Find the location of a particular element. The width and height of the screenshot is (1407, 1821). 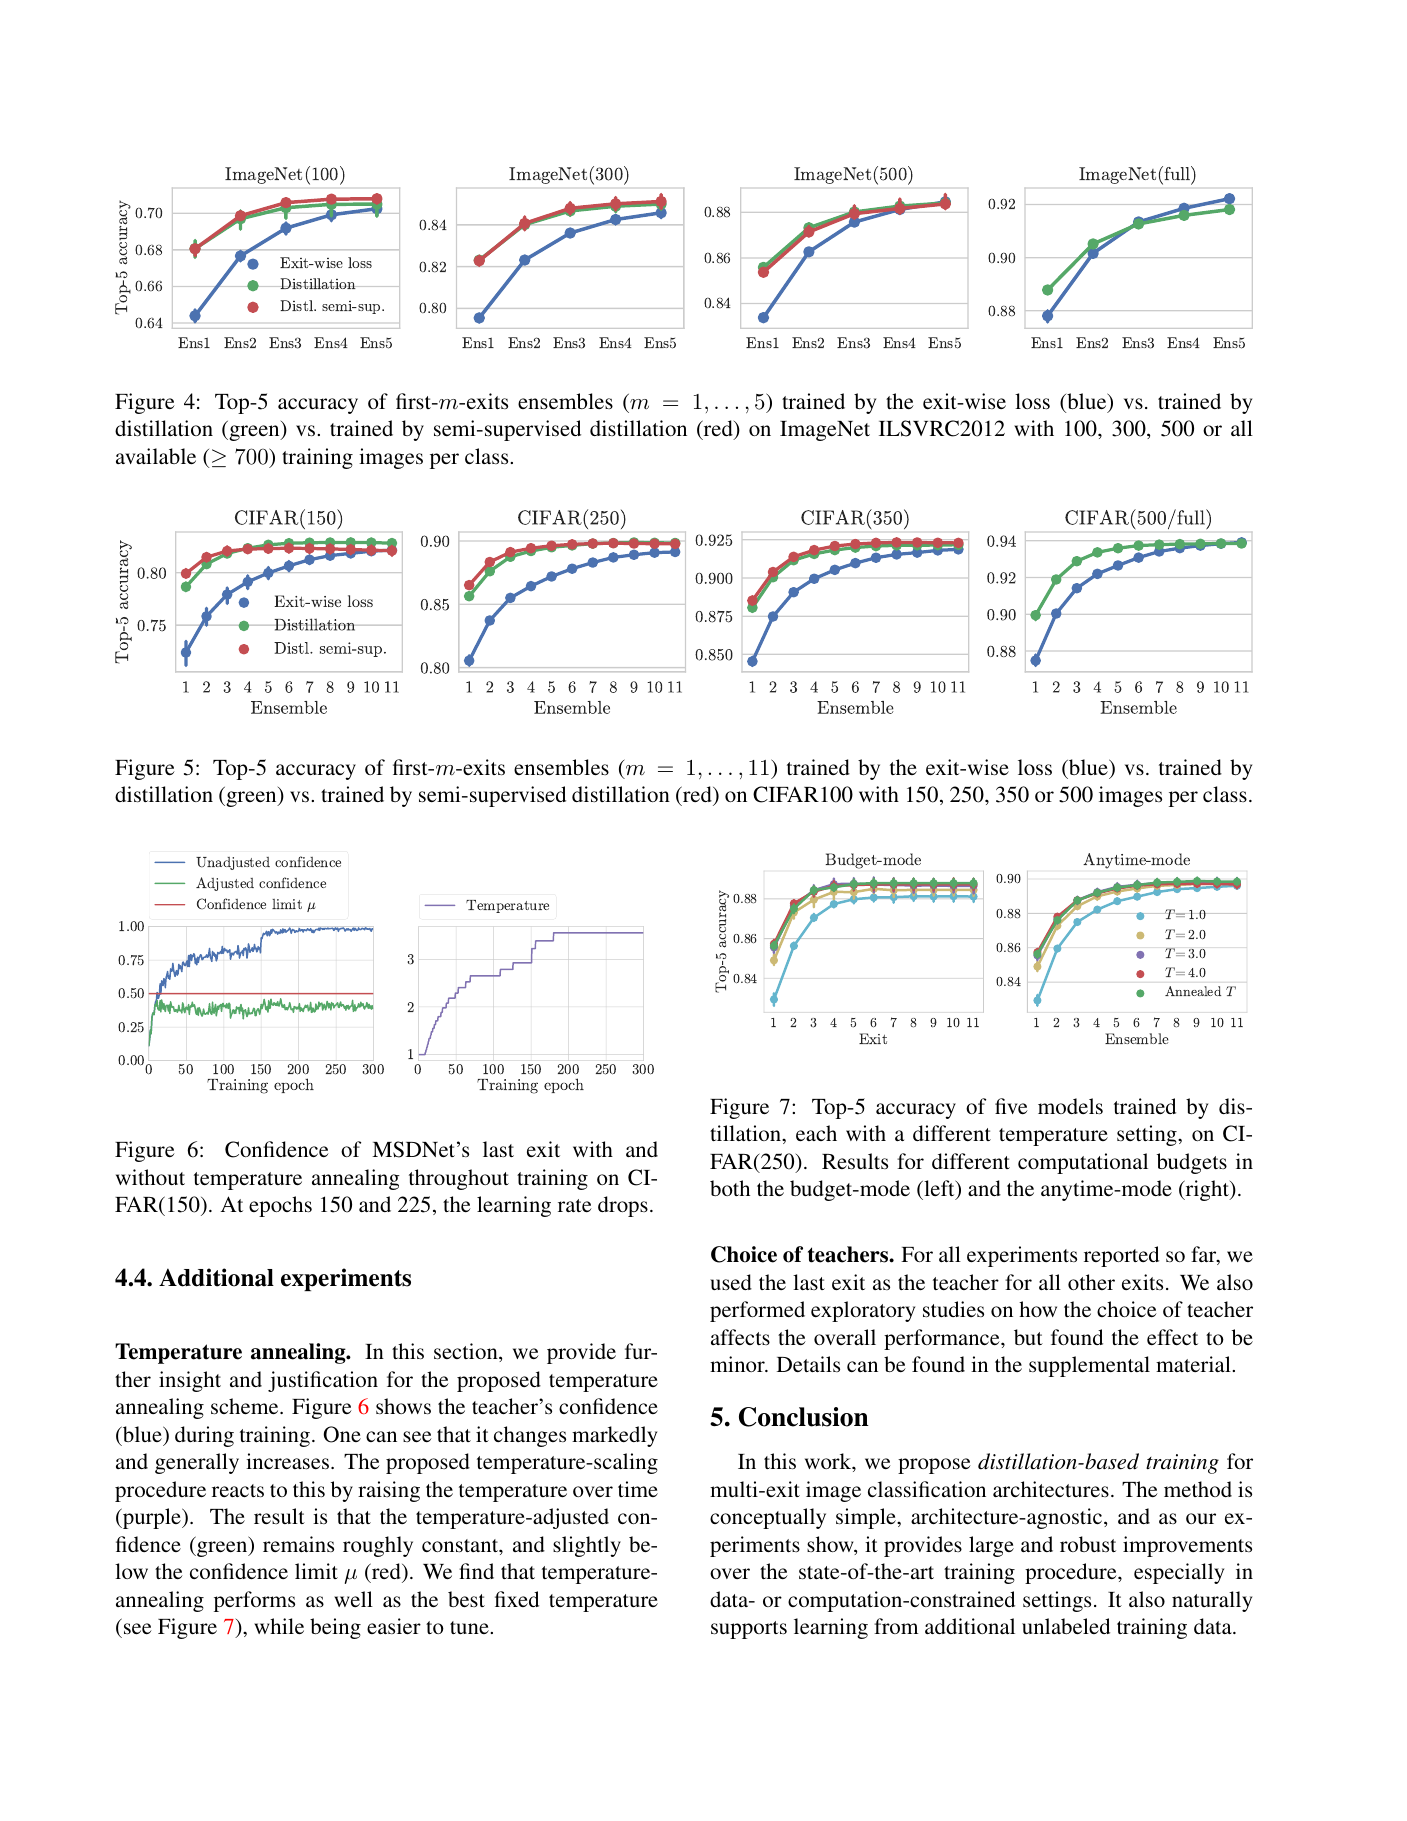

while is located at coordinates (279, 1626).
